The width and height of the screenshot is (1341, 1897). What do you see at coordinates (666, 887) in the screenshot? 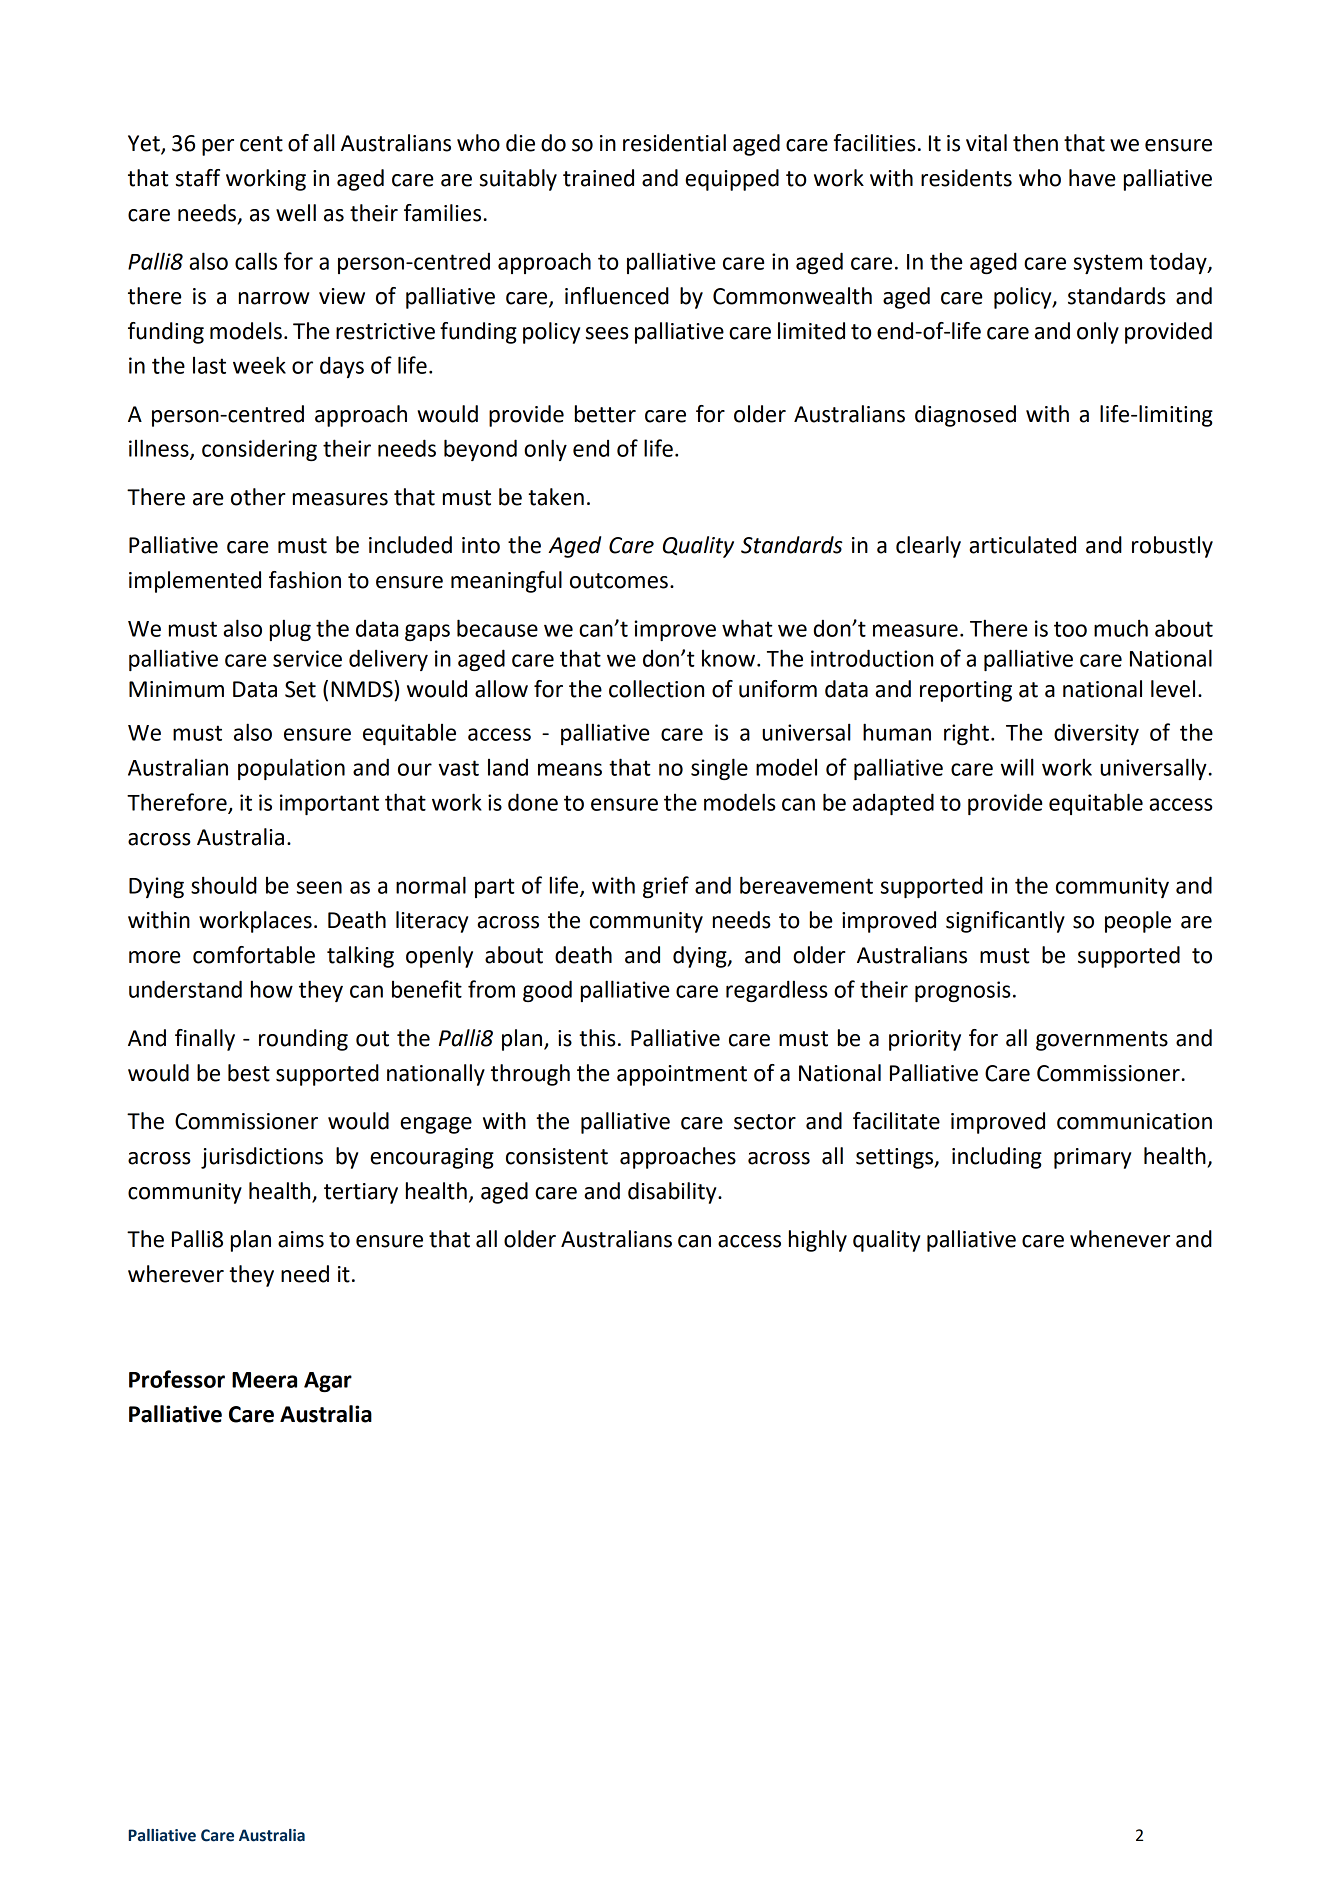
I see `grief` at bounding box center [666, 887].
